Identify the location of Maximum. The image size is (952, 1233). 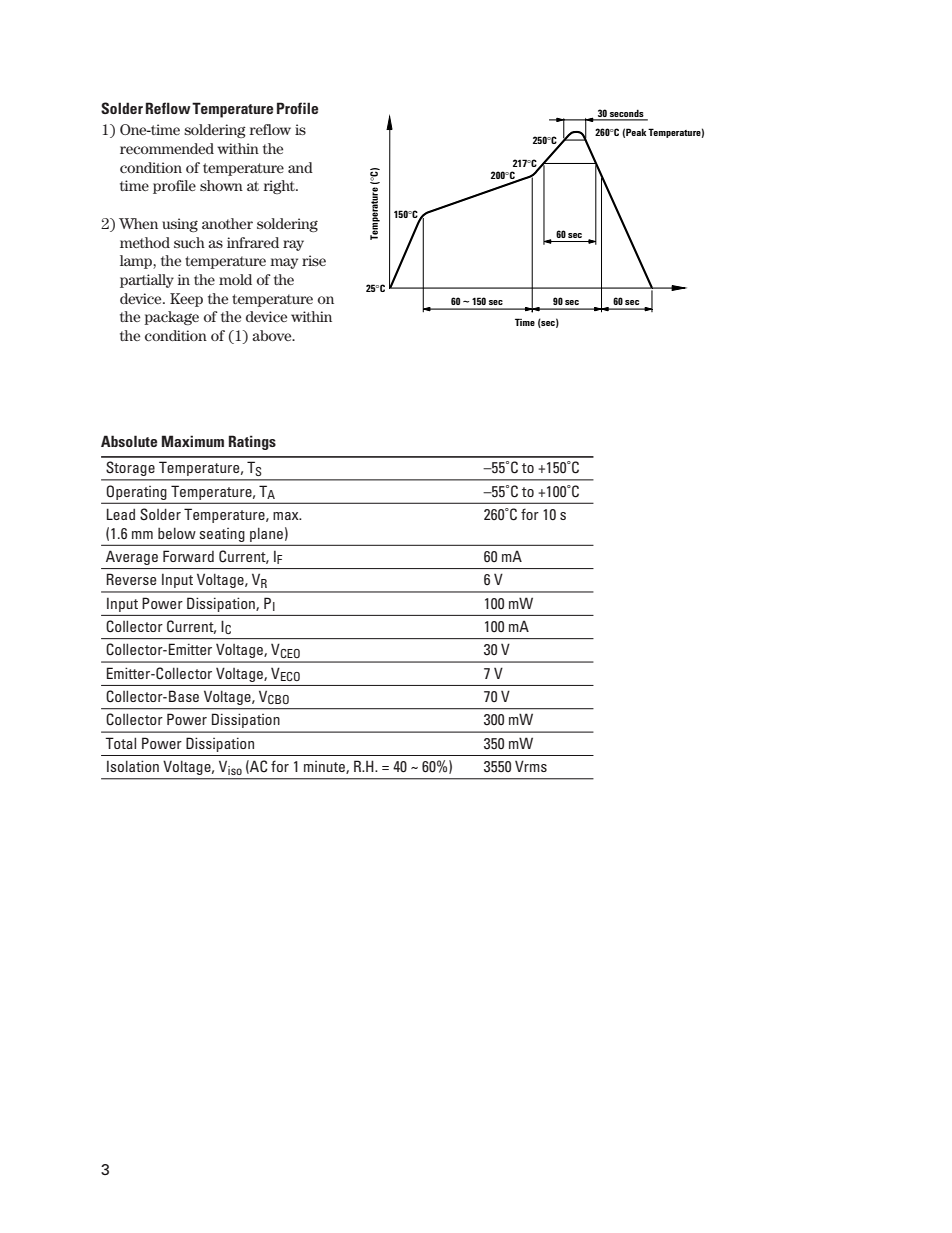
(193, 441).
